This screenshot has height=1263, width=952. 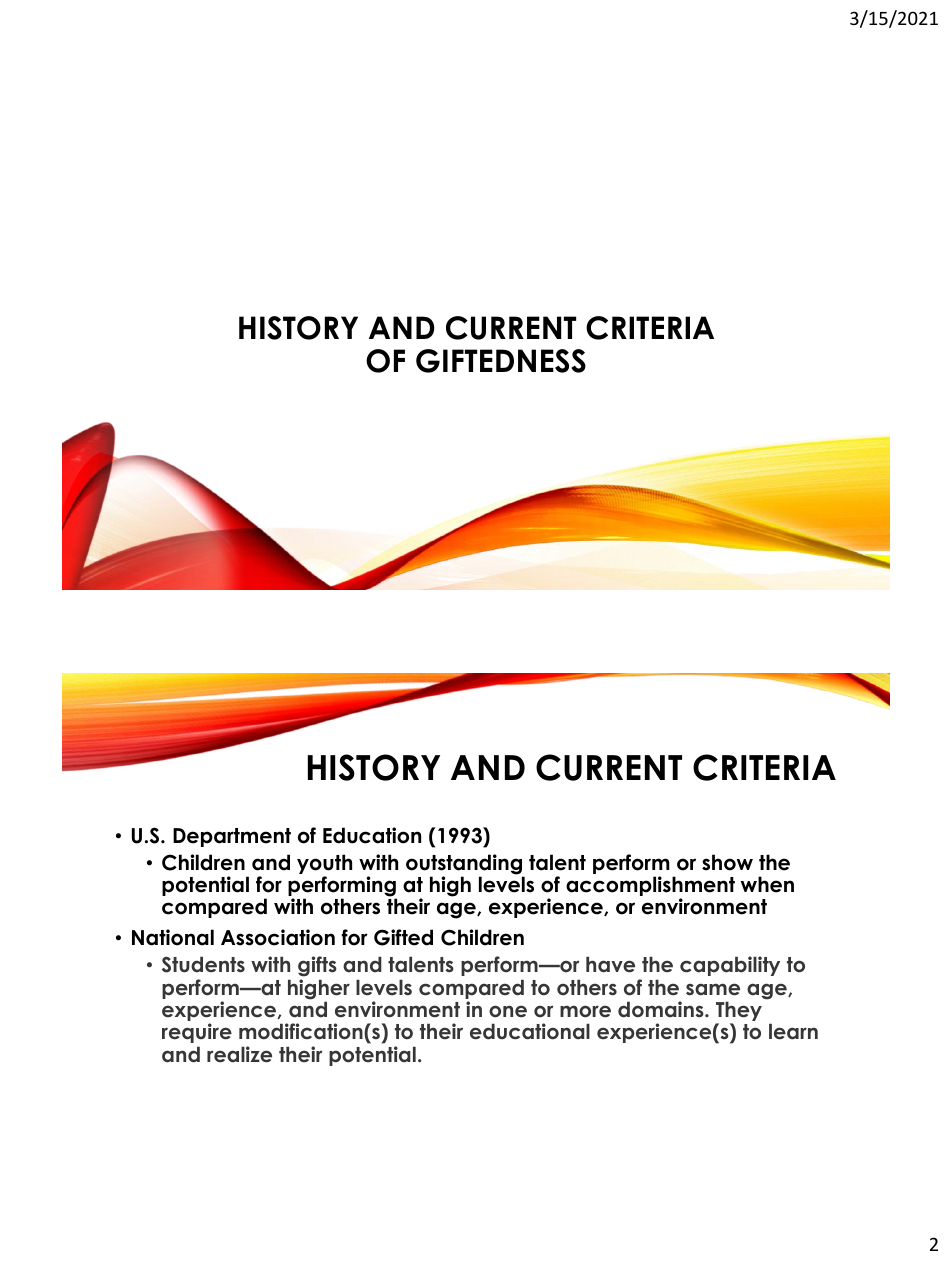 I want to click on accomplishment, so click(x=650, y=887).
